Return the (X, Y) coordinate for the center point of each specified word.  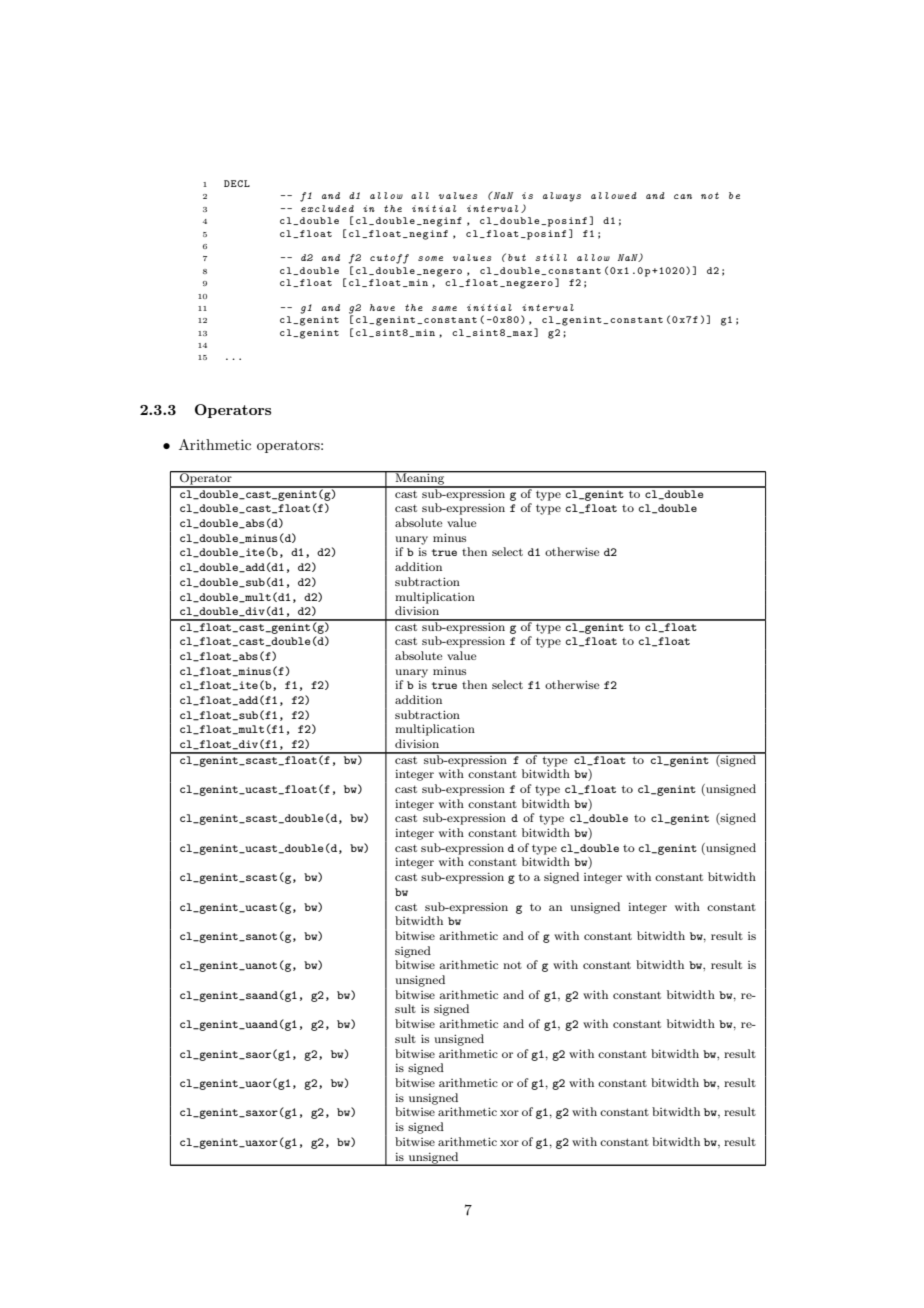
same (444, 308)
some (430, 258)
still (551, 257)
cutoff (389, 259)
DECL (237, 183)
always (562, 197)
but (517, 257)
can (683, 196)
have (382, 307)
